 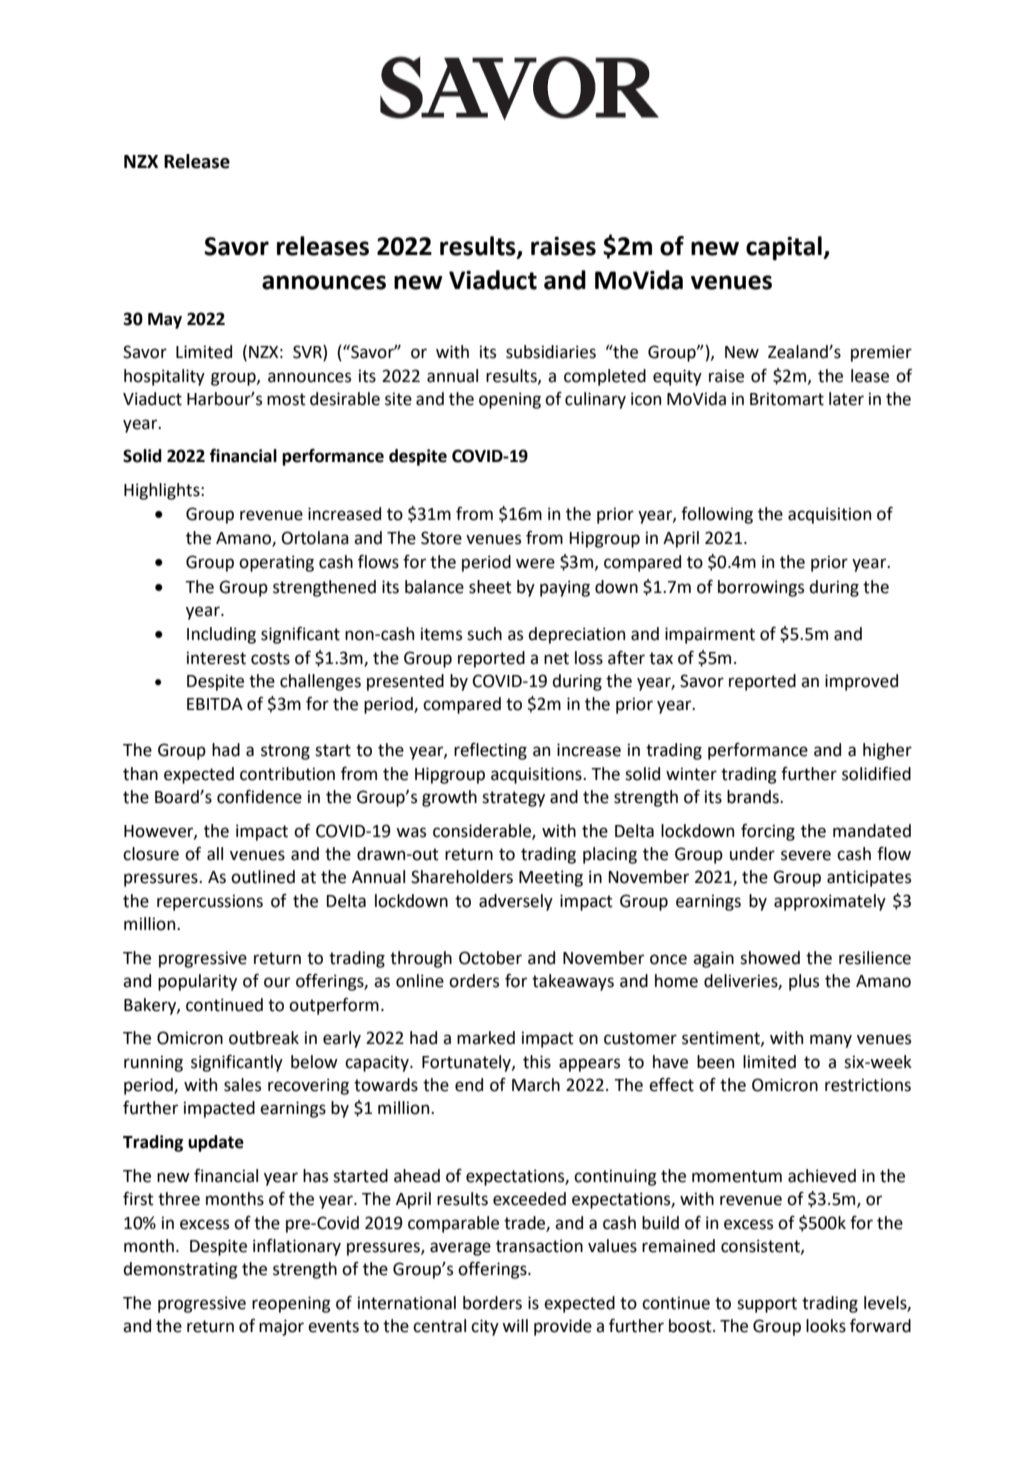 I want to click on demonstrating, so click(x=180, y=1270).
